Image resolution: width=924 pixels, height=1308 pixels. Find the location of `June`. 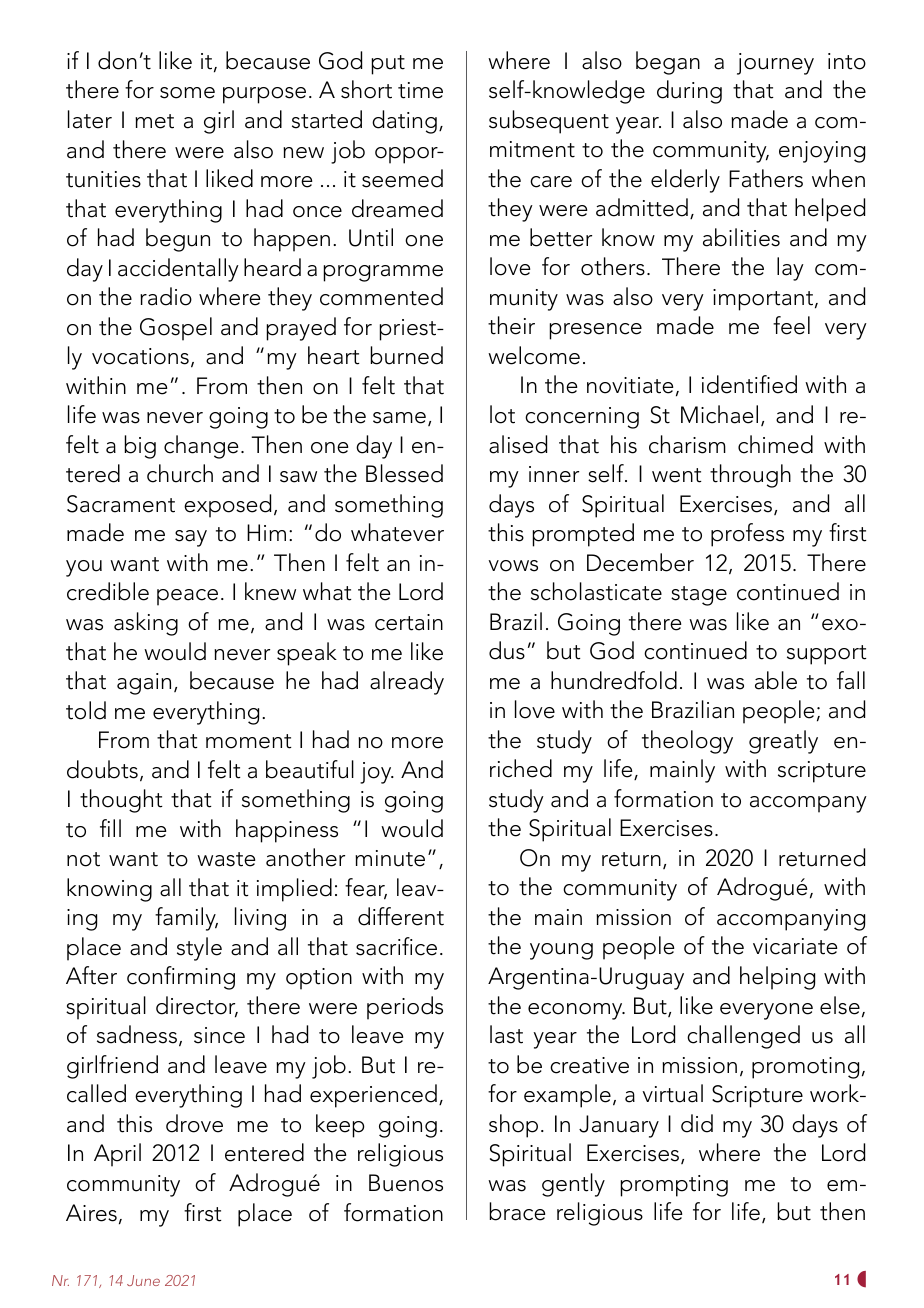

June is located at coordinates (143, 1280).
